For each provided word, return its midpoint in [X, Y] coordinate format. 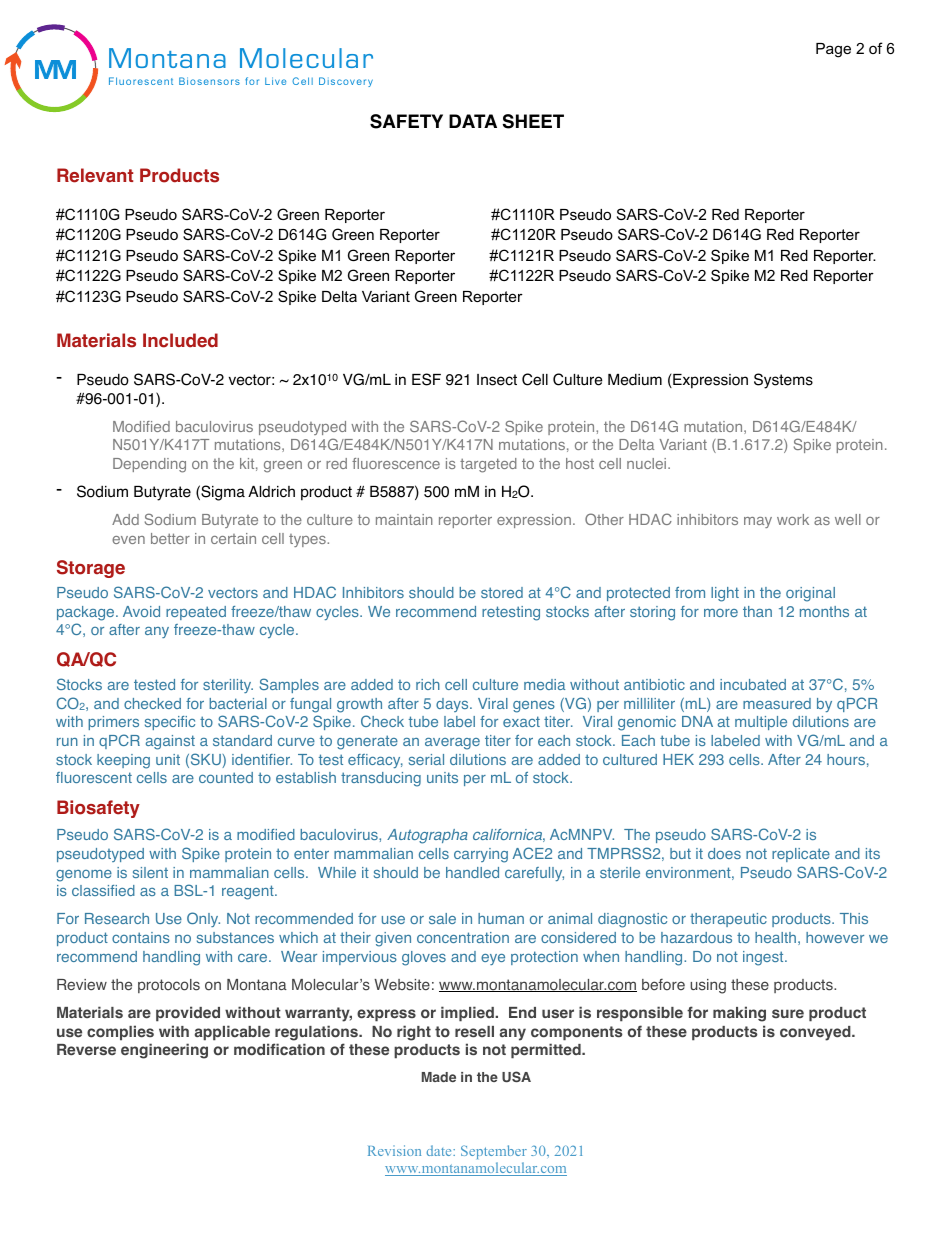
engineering [164, 1051]
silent [150, 872]
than [757, 611]
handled [472, 872]
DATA [473, 121]
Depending [149, 465]
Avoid [141, 611]
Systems [783, 381]
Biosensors [209, 81]
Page [833, 50]
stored [502, 592]
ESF [426, 379]
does [724, 853]
